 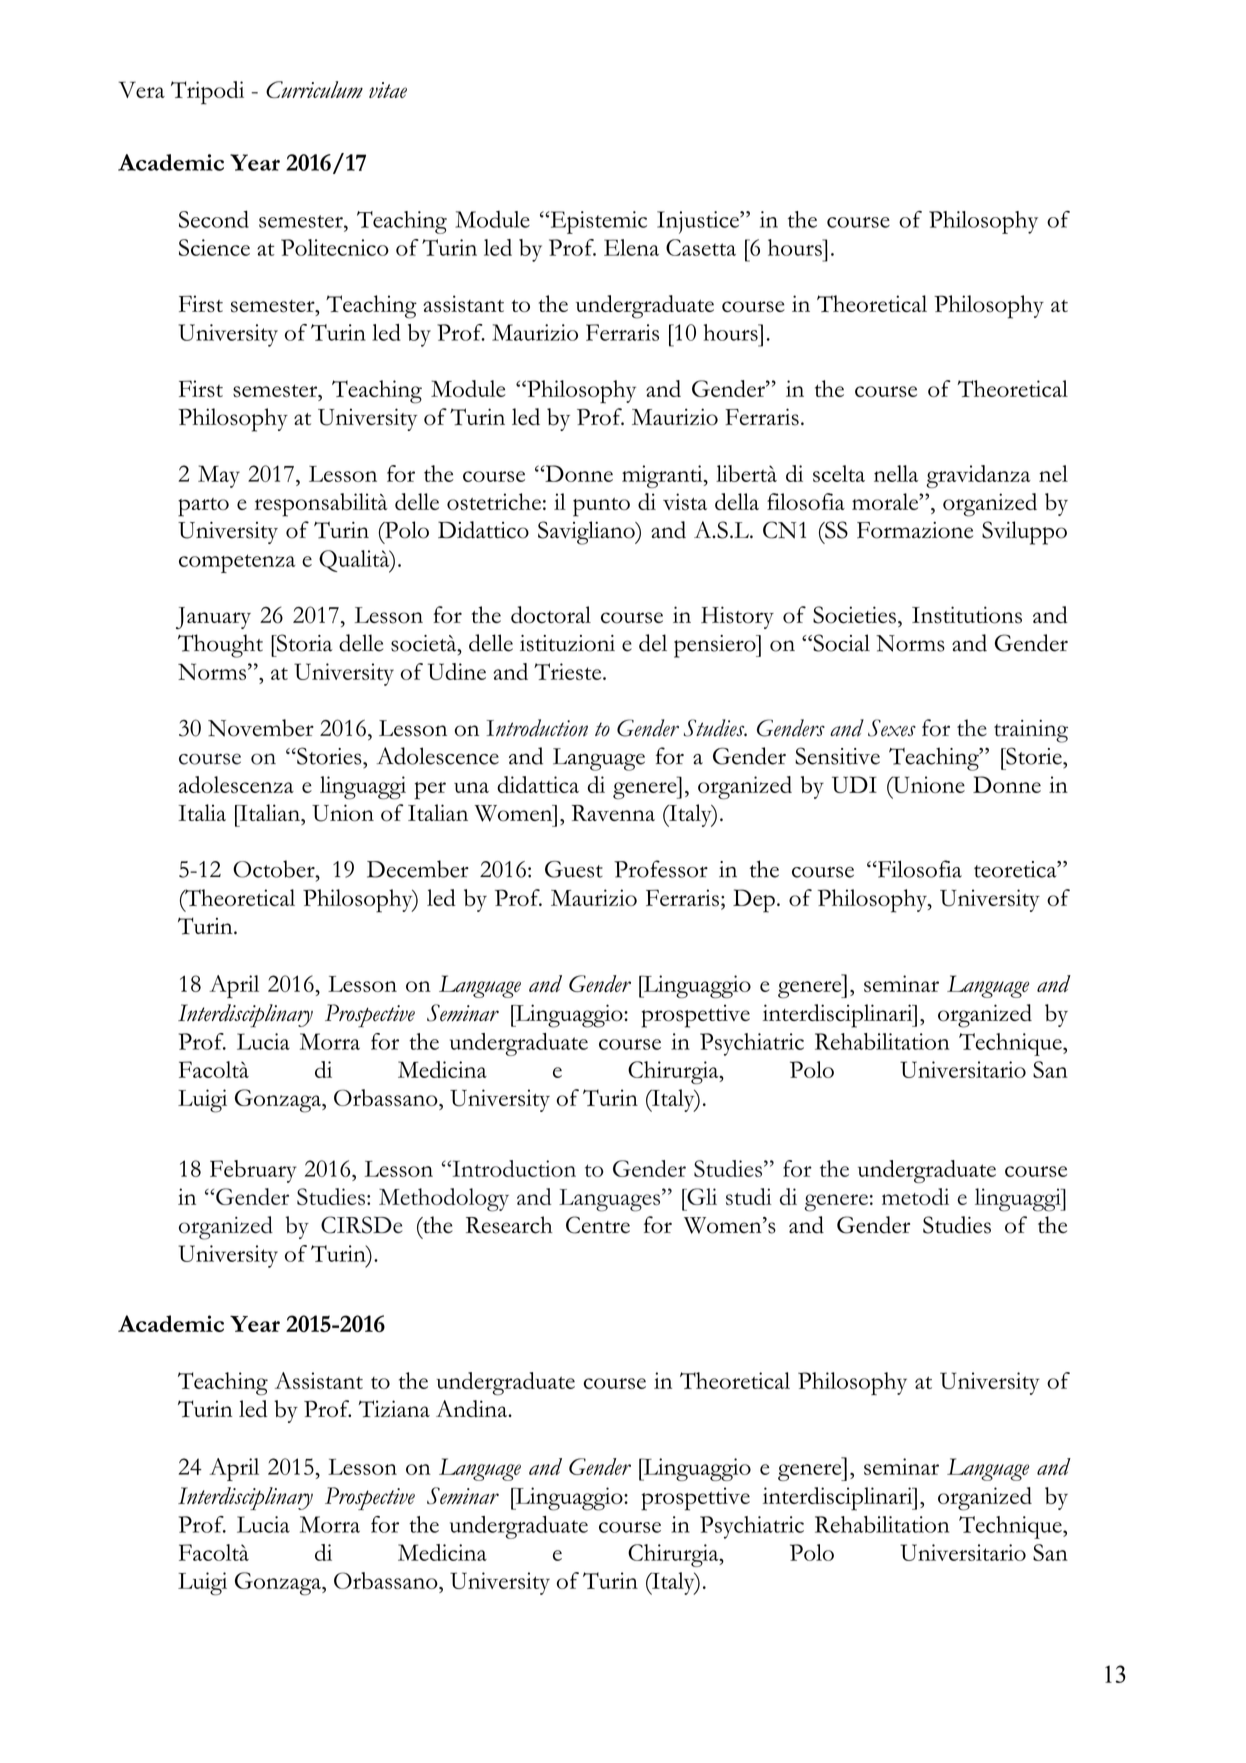 What do you see at coordinates (253, 1171) in the screenshot?
I see `February` at bounding box center [253, 1171].
